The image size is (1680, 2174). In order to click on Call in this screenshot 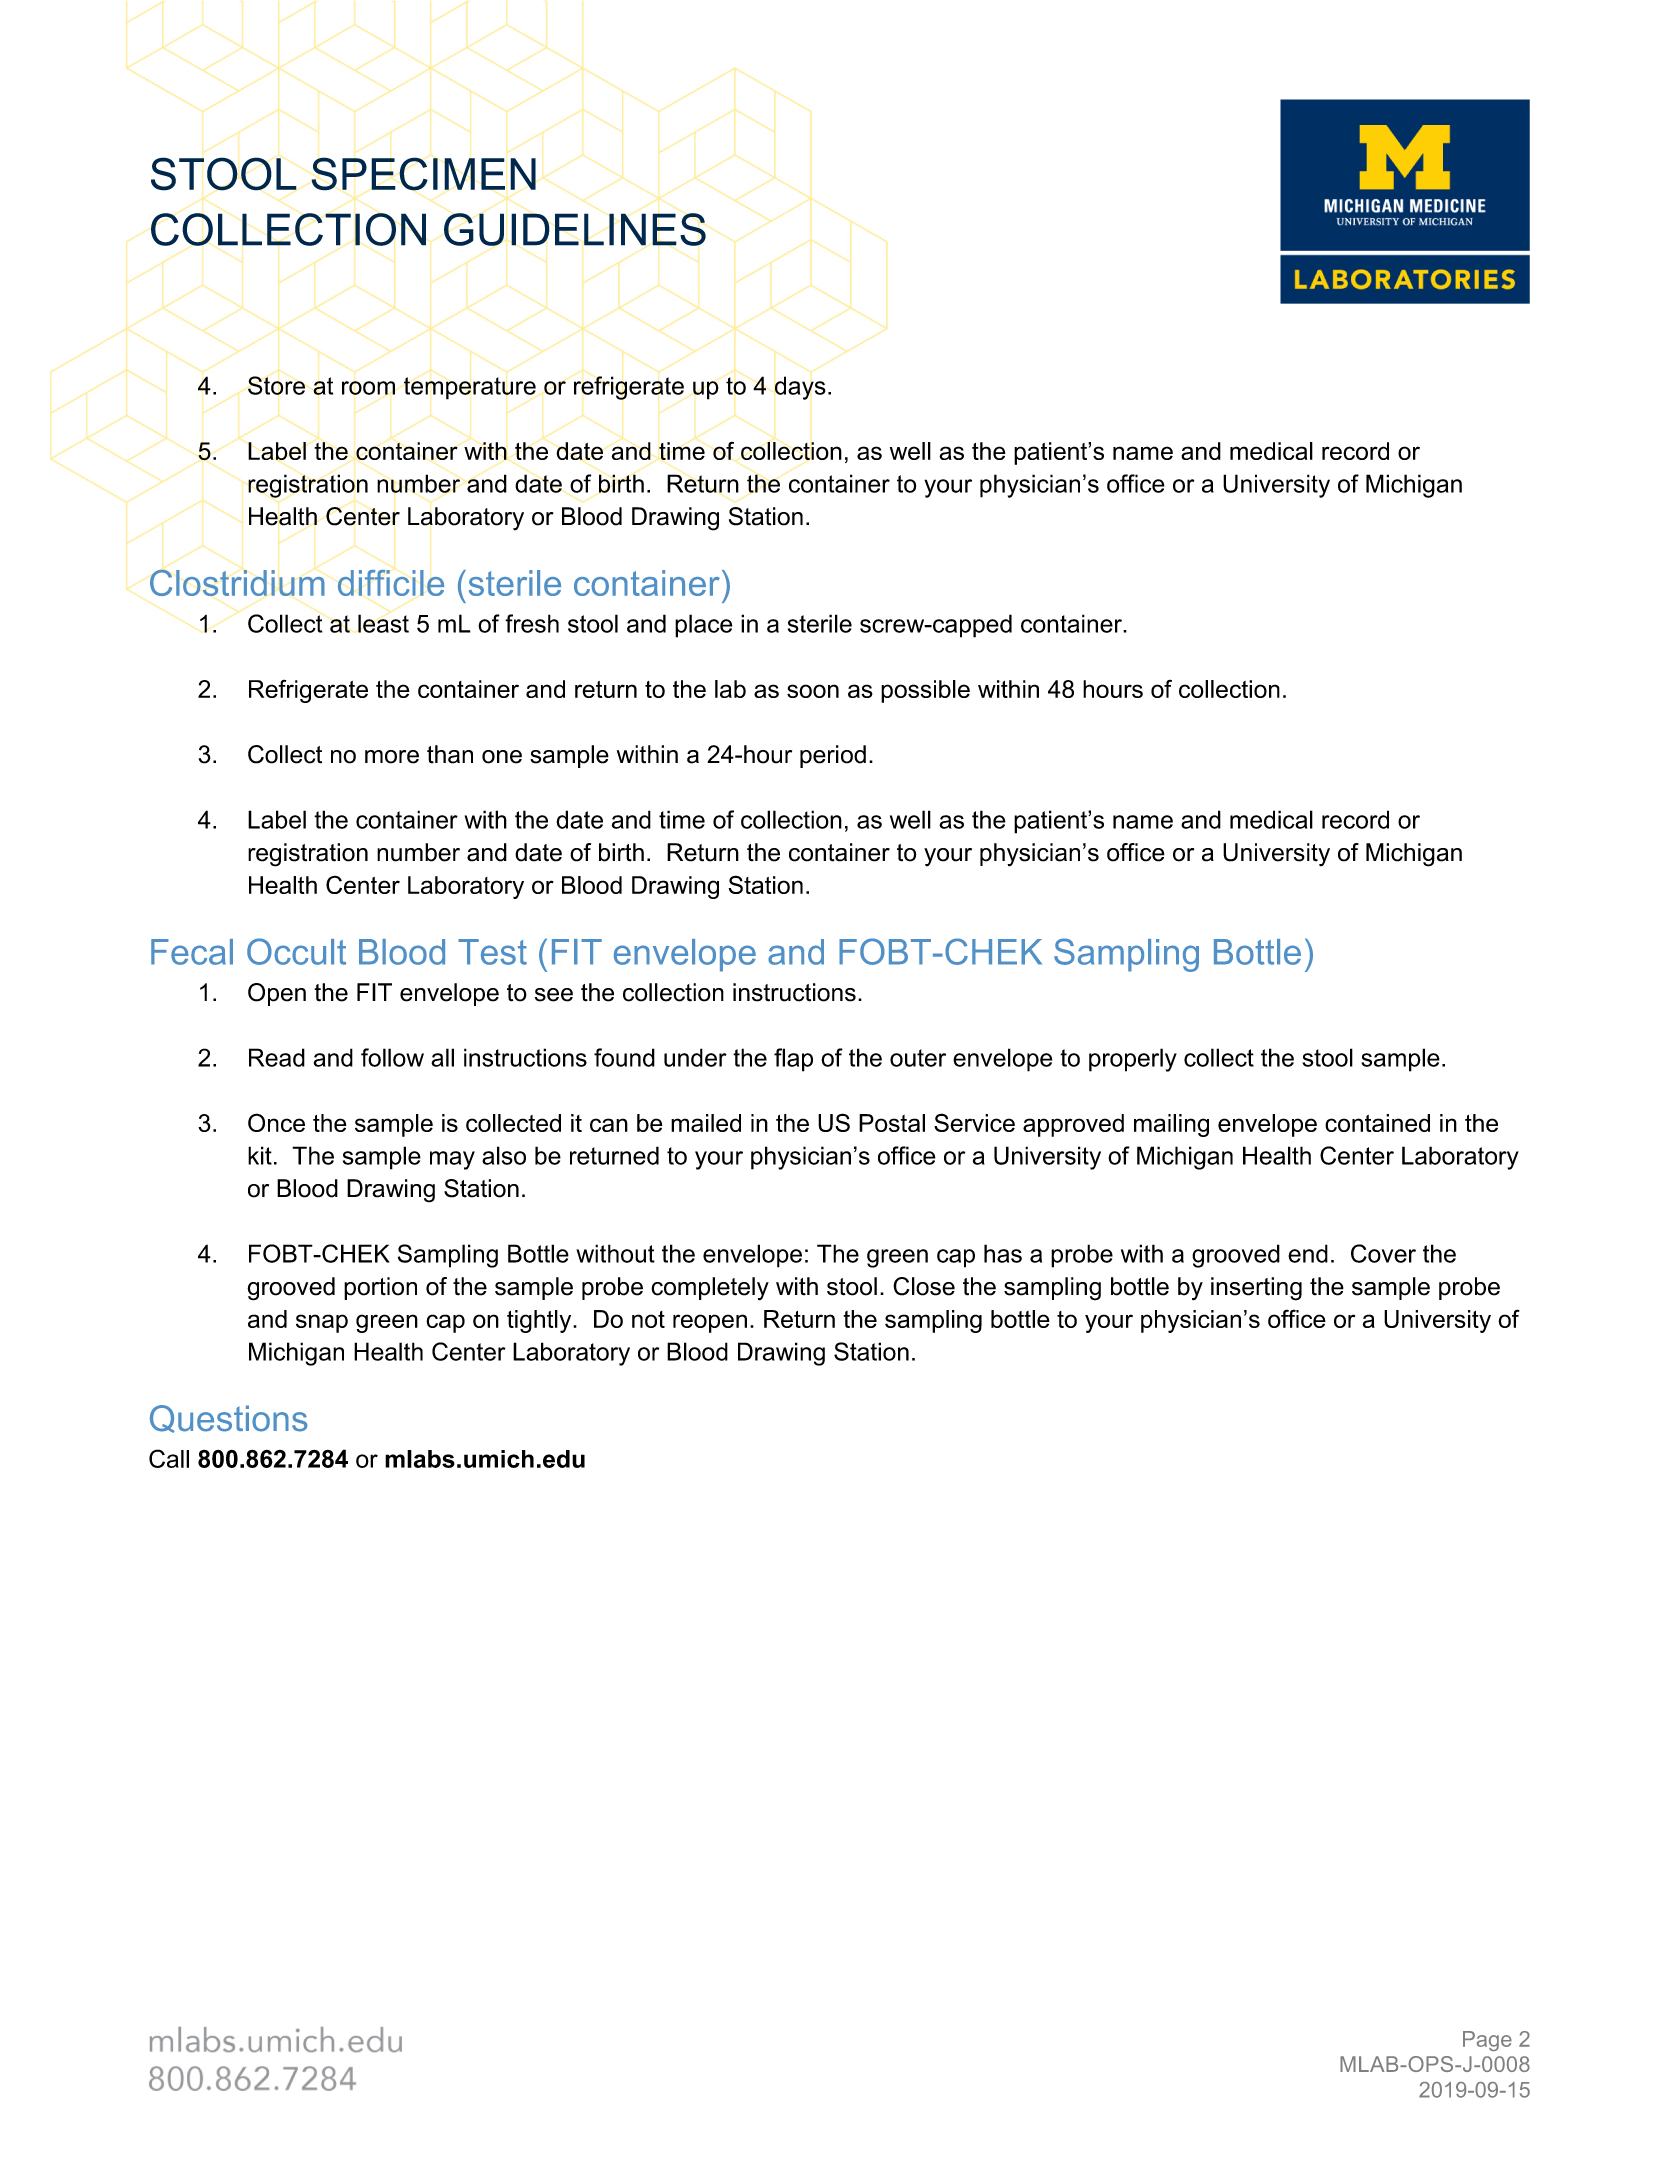, I will do `click(169, 1458)`.
